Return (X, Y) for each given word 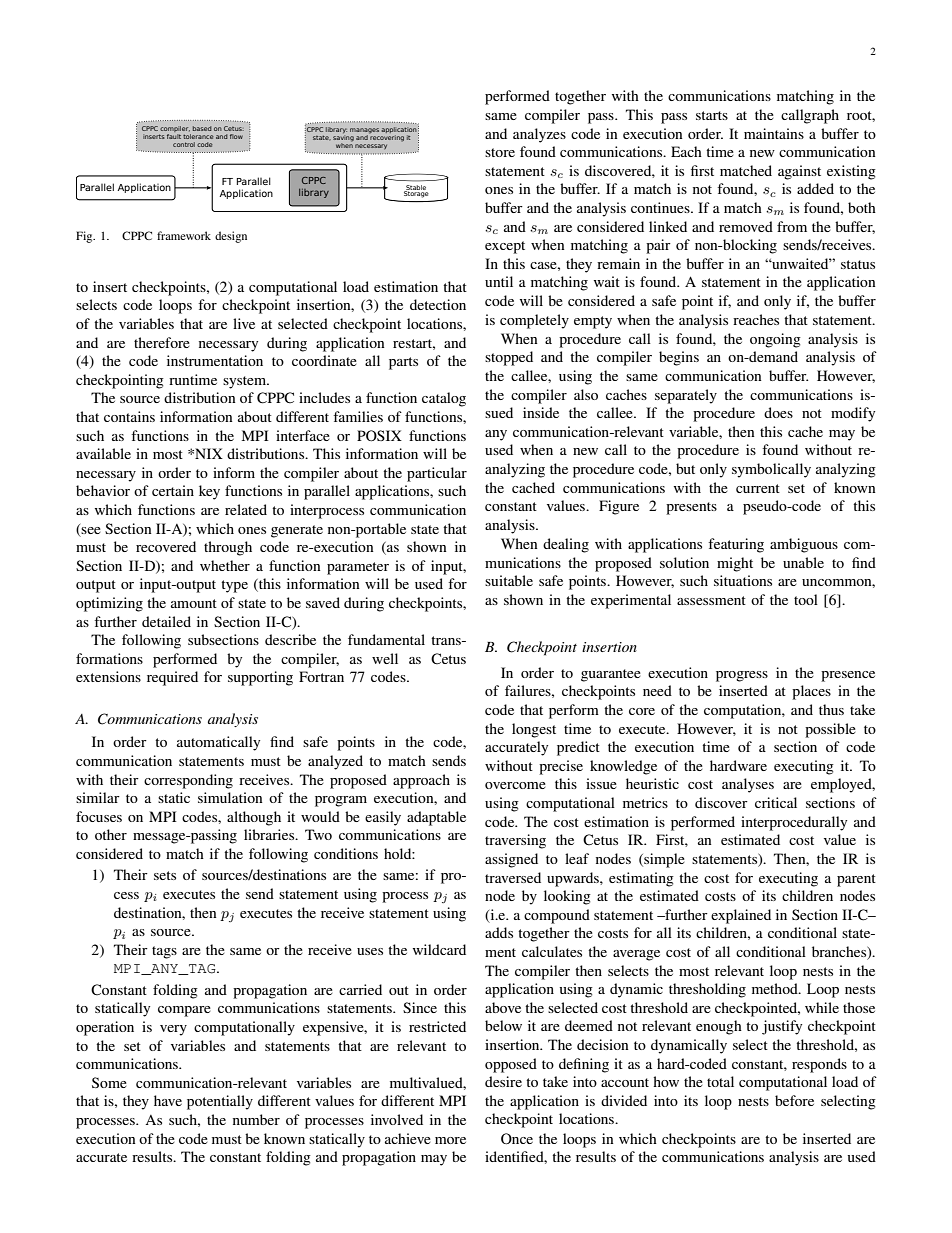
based (202, 128)
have (168, 1100)
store (500, 152)
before (794, 1100)
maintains (774, 133)
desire (503, 1081)
